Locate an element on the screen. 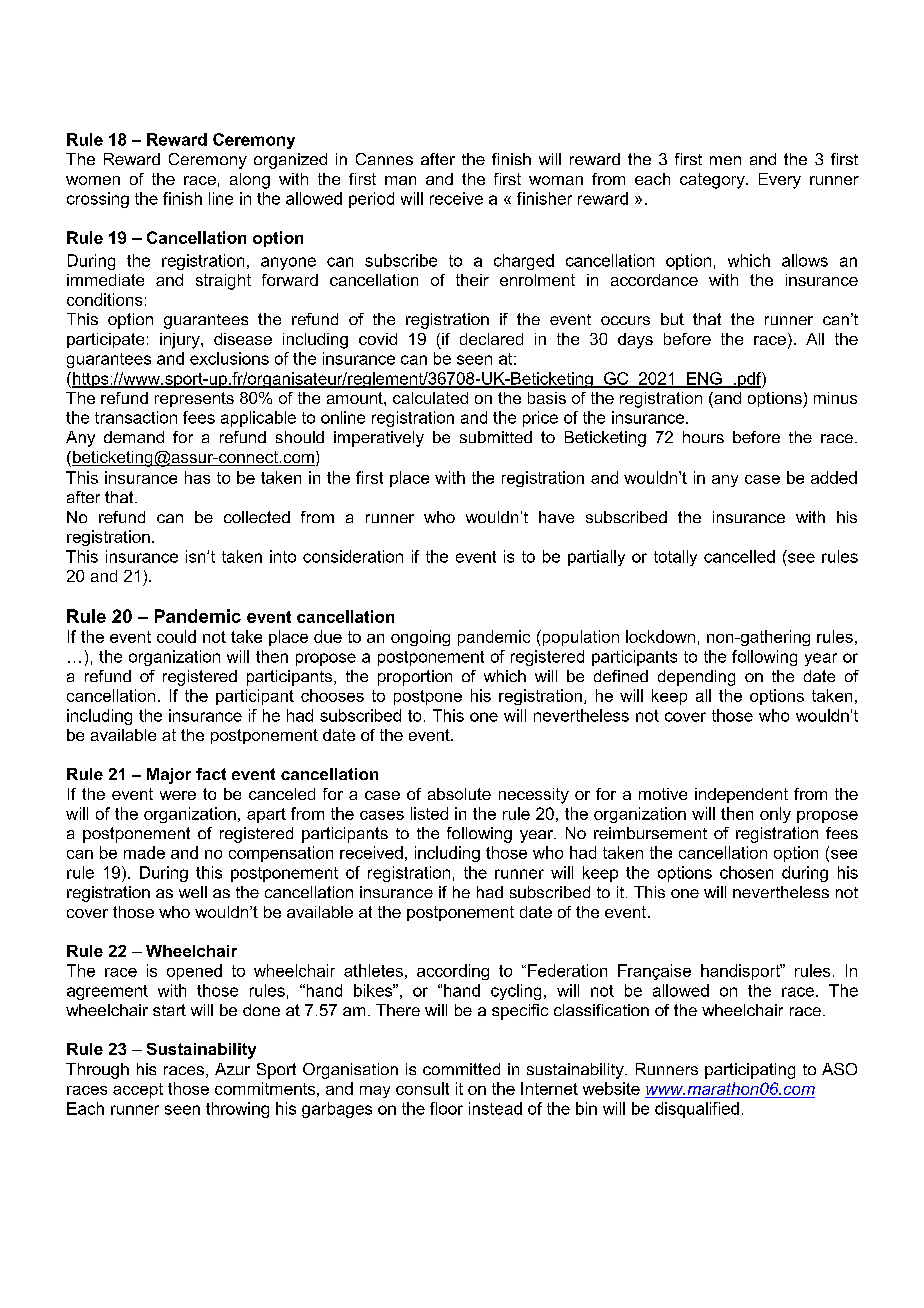 This screenshot has height=1308, width=924. woman is located at coordinates (556, 180).
